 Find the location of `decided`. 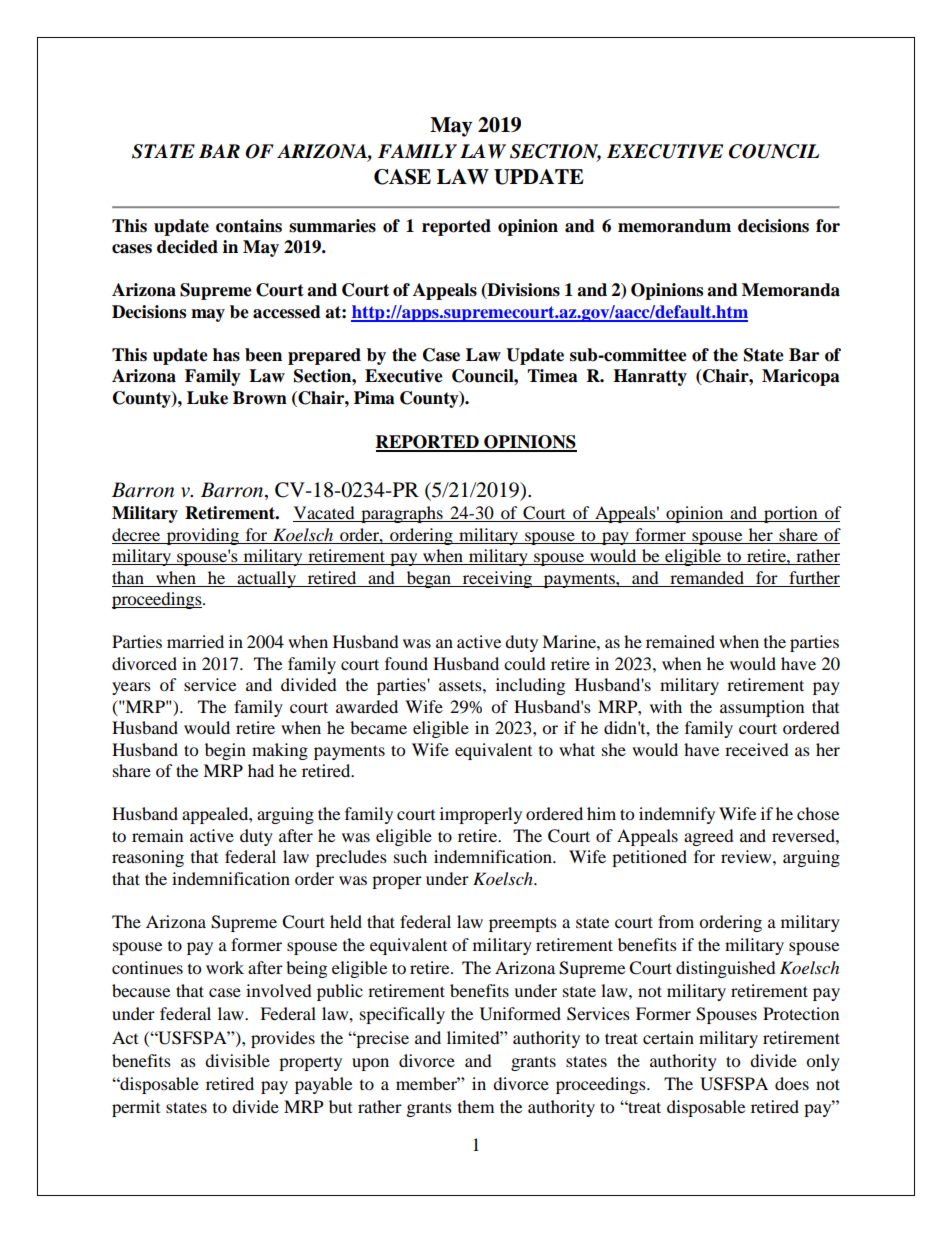

decided is located at coordinates (187, 247).
